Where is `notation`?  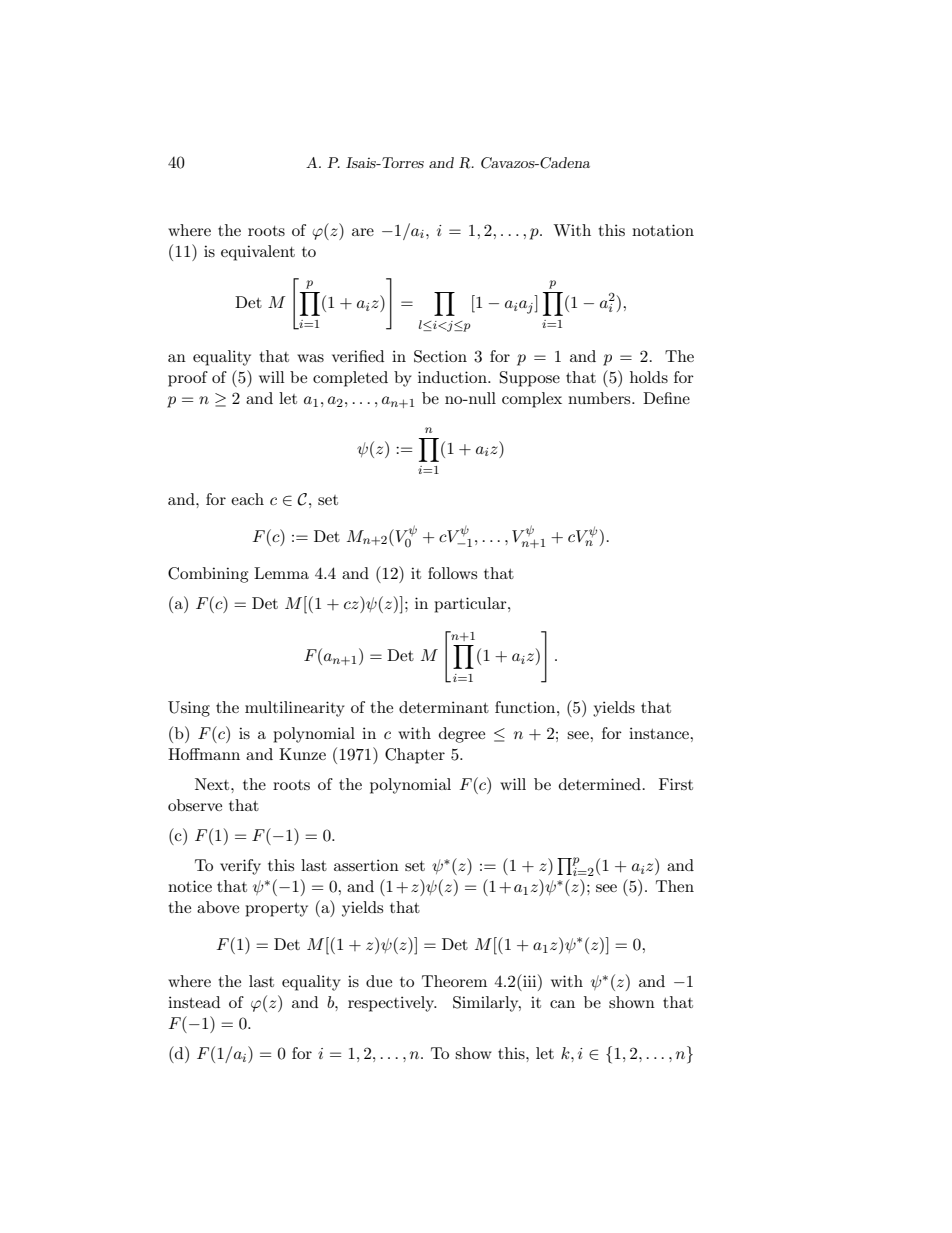
notation is located at coordinates (663, 230).
